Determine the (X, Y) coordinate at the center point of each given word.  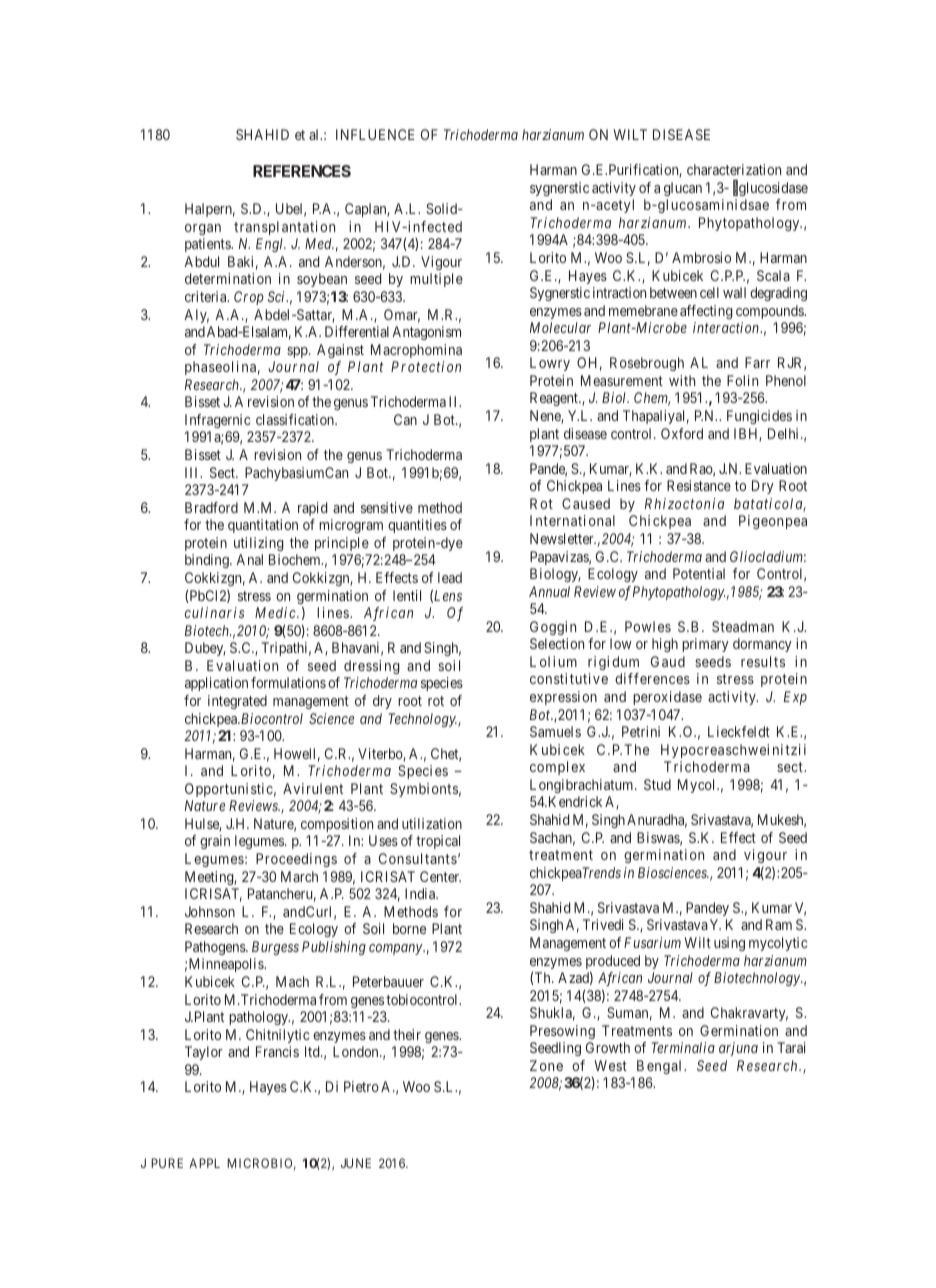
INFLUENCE (375, 134)
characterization (734, 169)
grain (215, 842)
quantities (417, 526)
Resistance (699, 485)
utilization (432, 823)
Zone (546, 1065)
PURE (167, 1163)
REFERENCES (302, 171)
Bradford (211, 507)
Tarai (791, 1047)
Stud (657, 784)
